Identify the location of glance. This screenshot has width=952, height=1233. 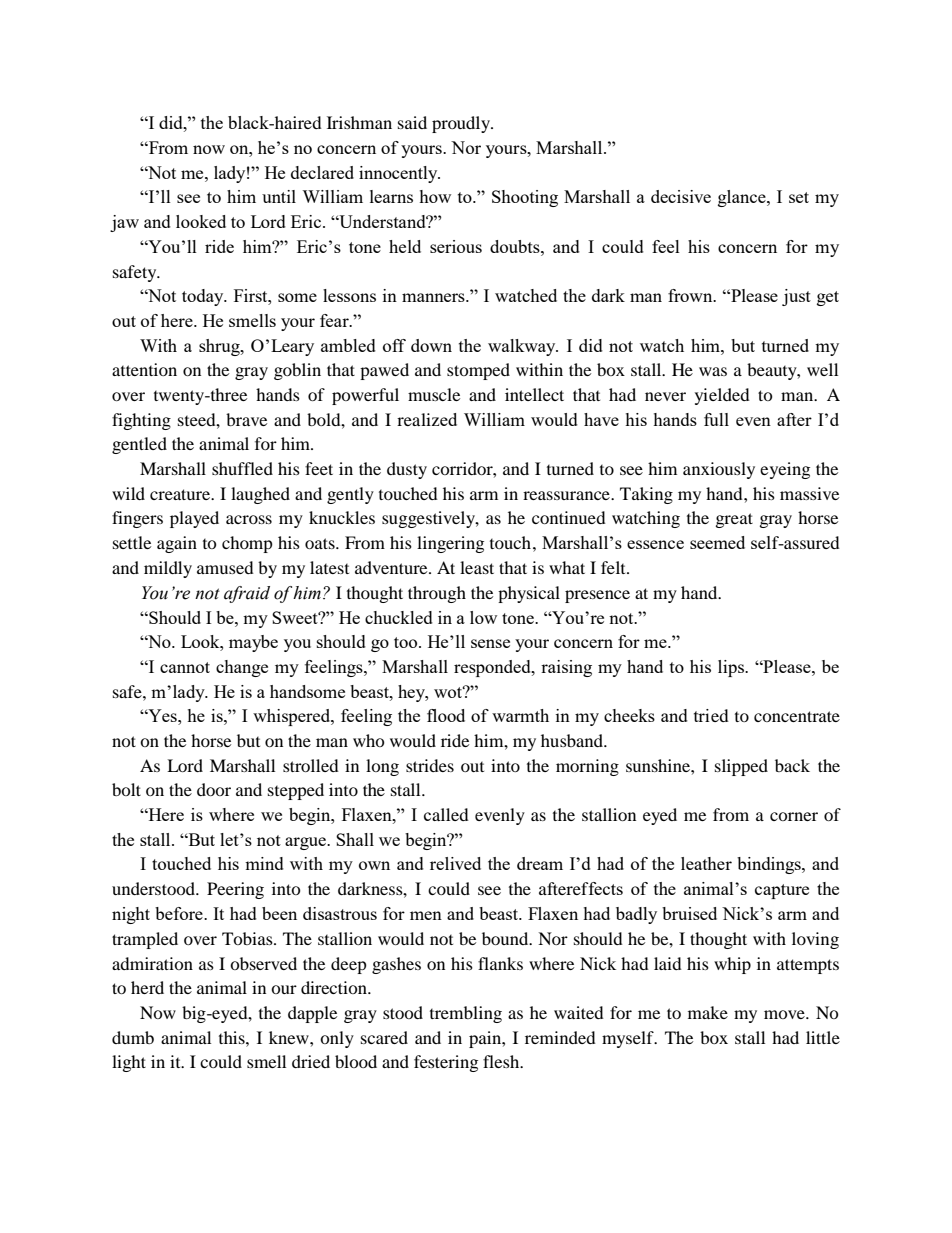
(743, 198).
